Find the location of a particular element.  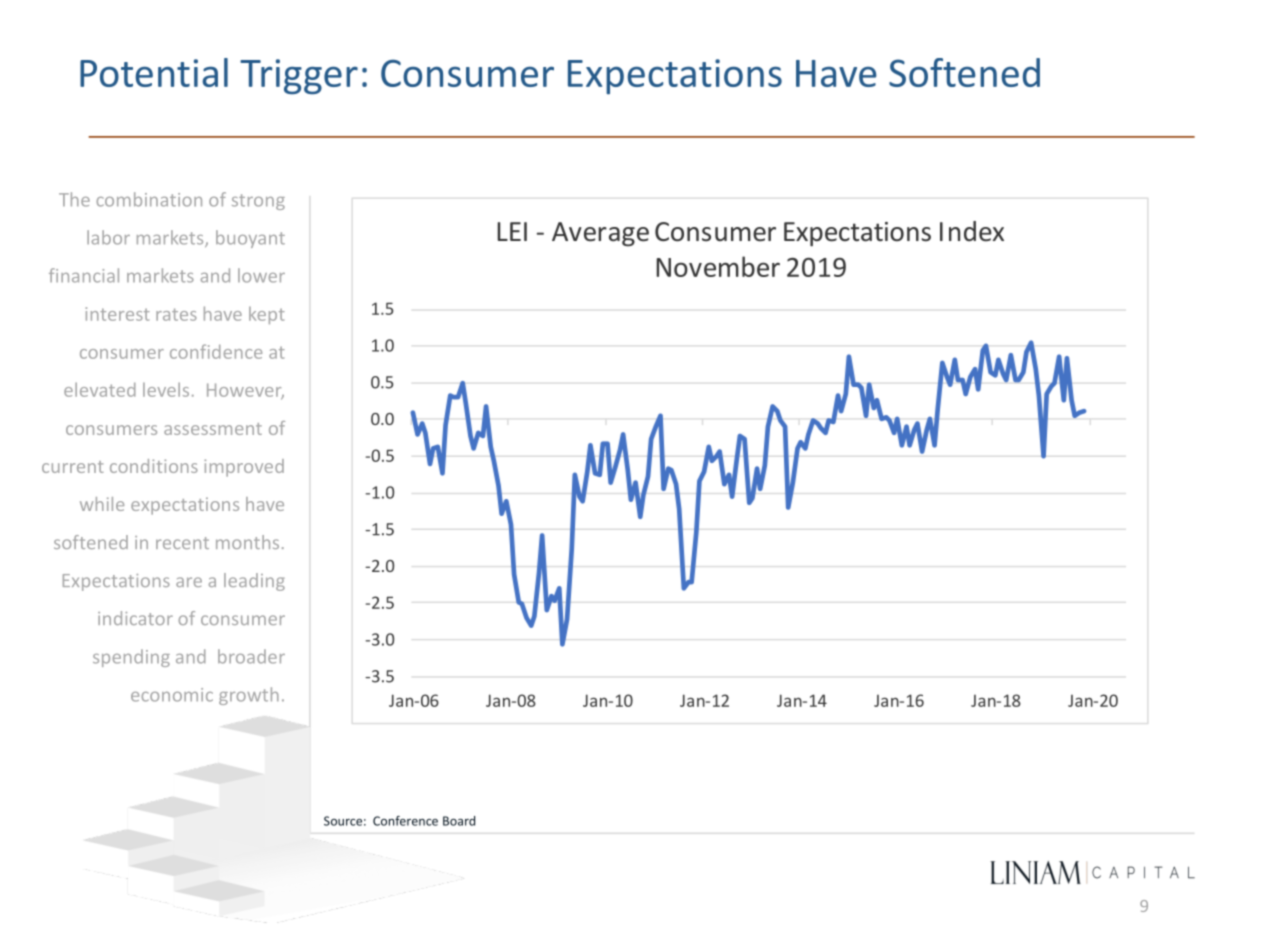

Board is located at coordinates (459, 821).
